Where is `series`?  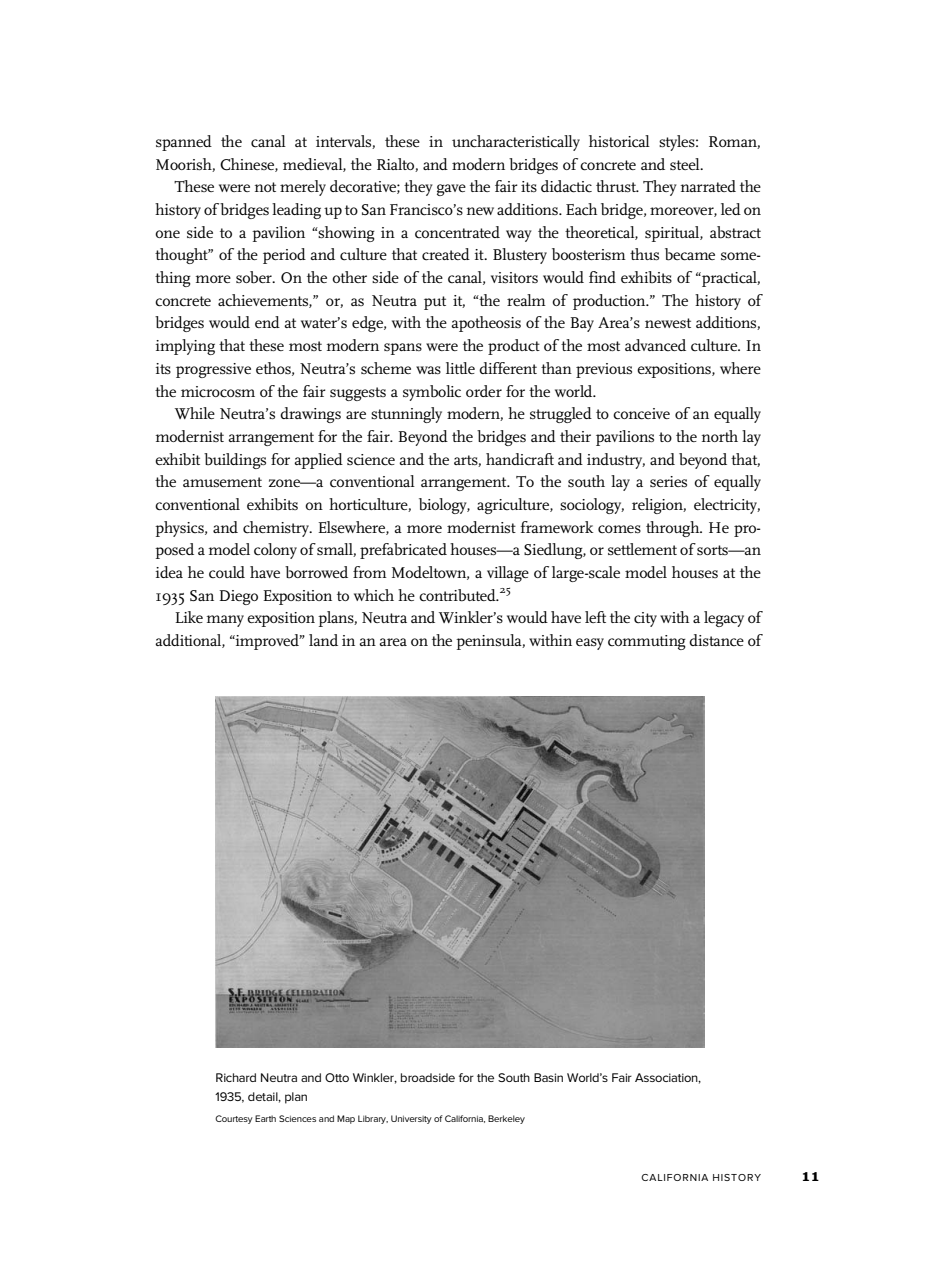 series is located at coordinates (668, 481).
